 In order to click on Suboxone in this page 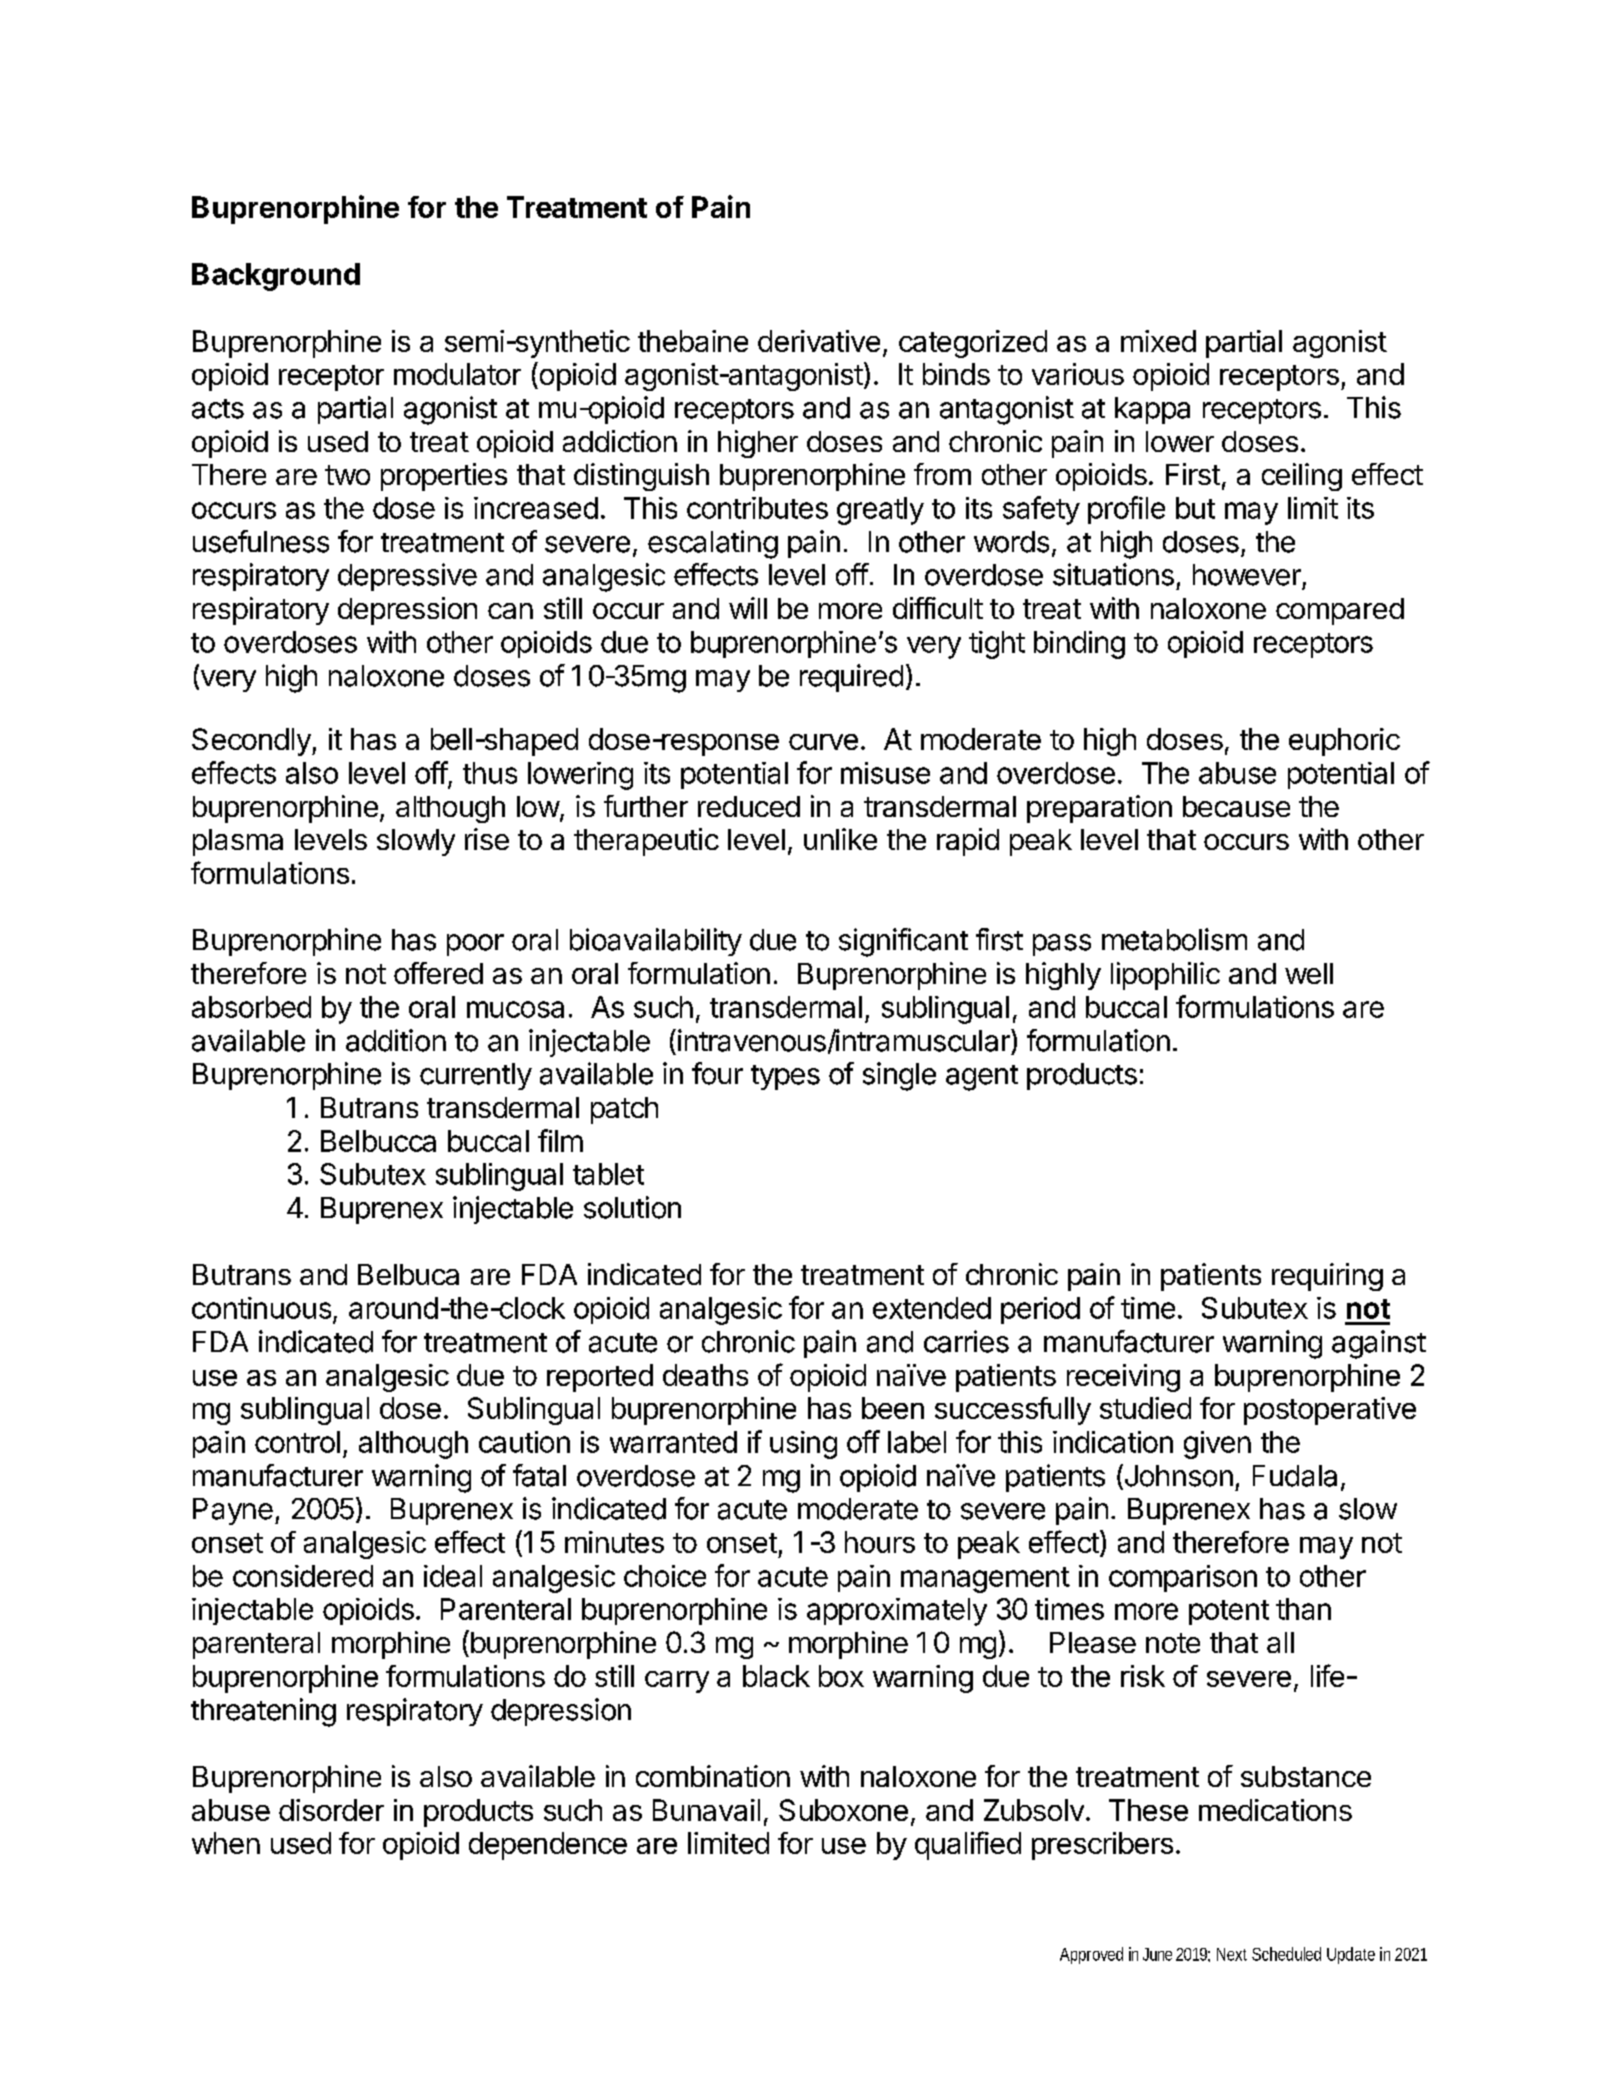, I will do `click(843, 1810)`.
